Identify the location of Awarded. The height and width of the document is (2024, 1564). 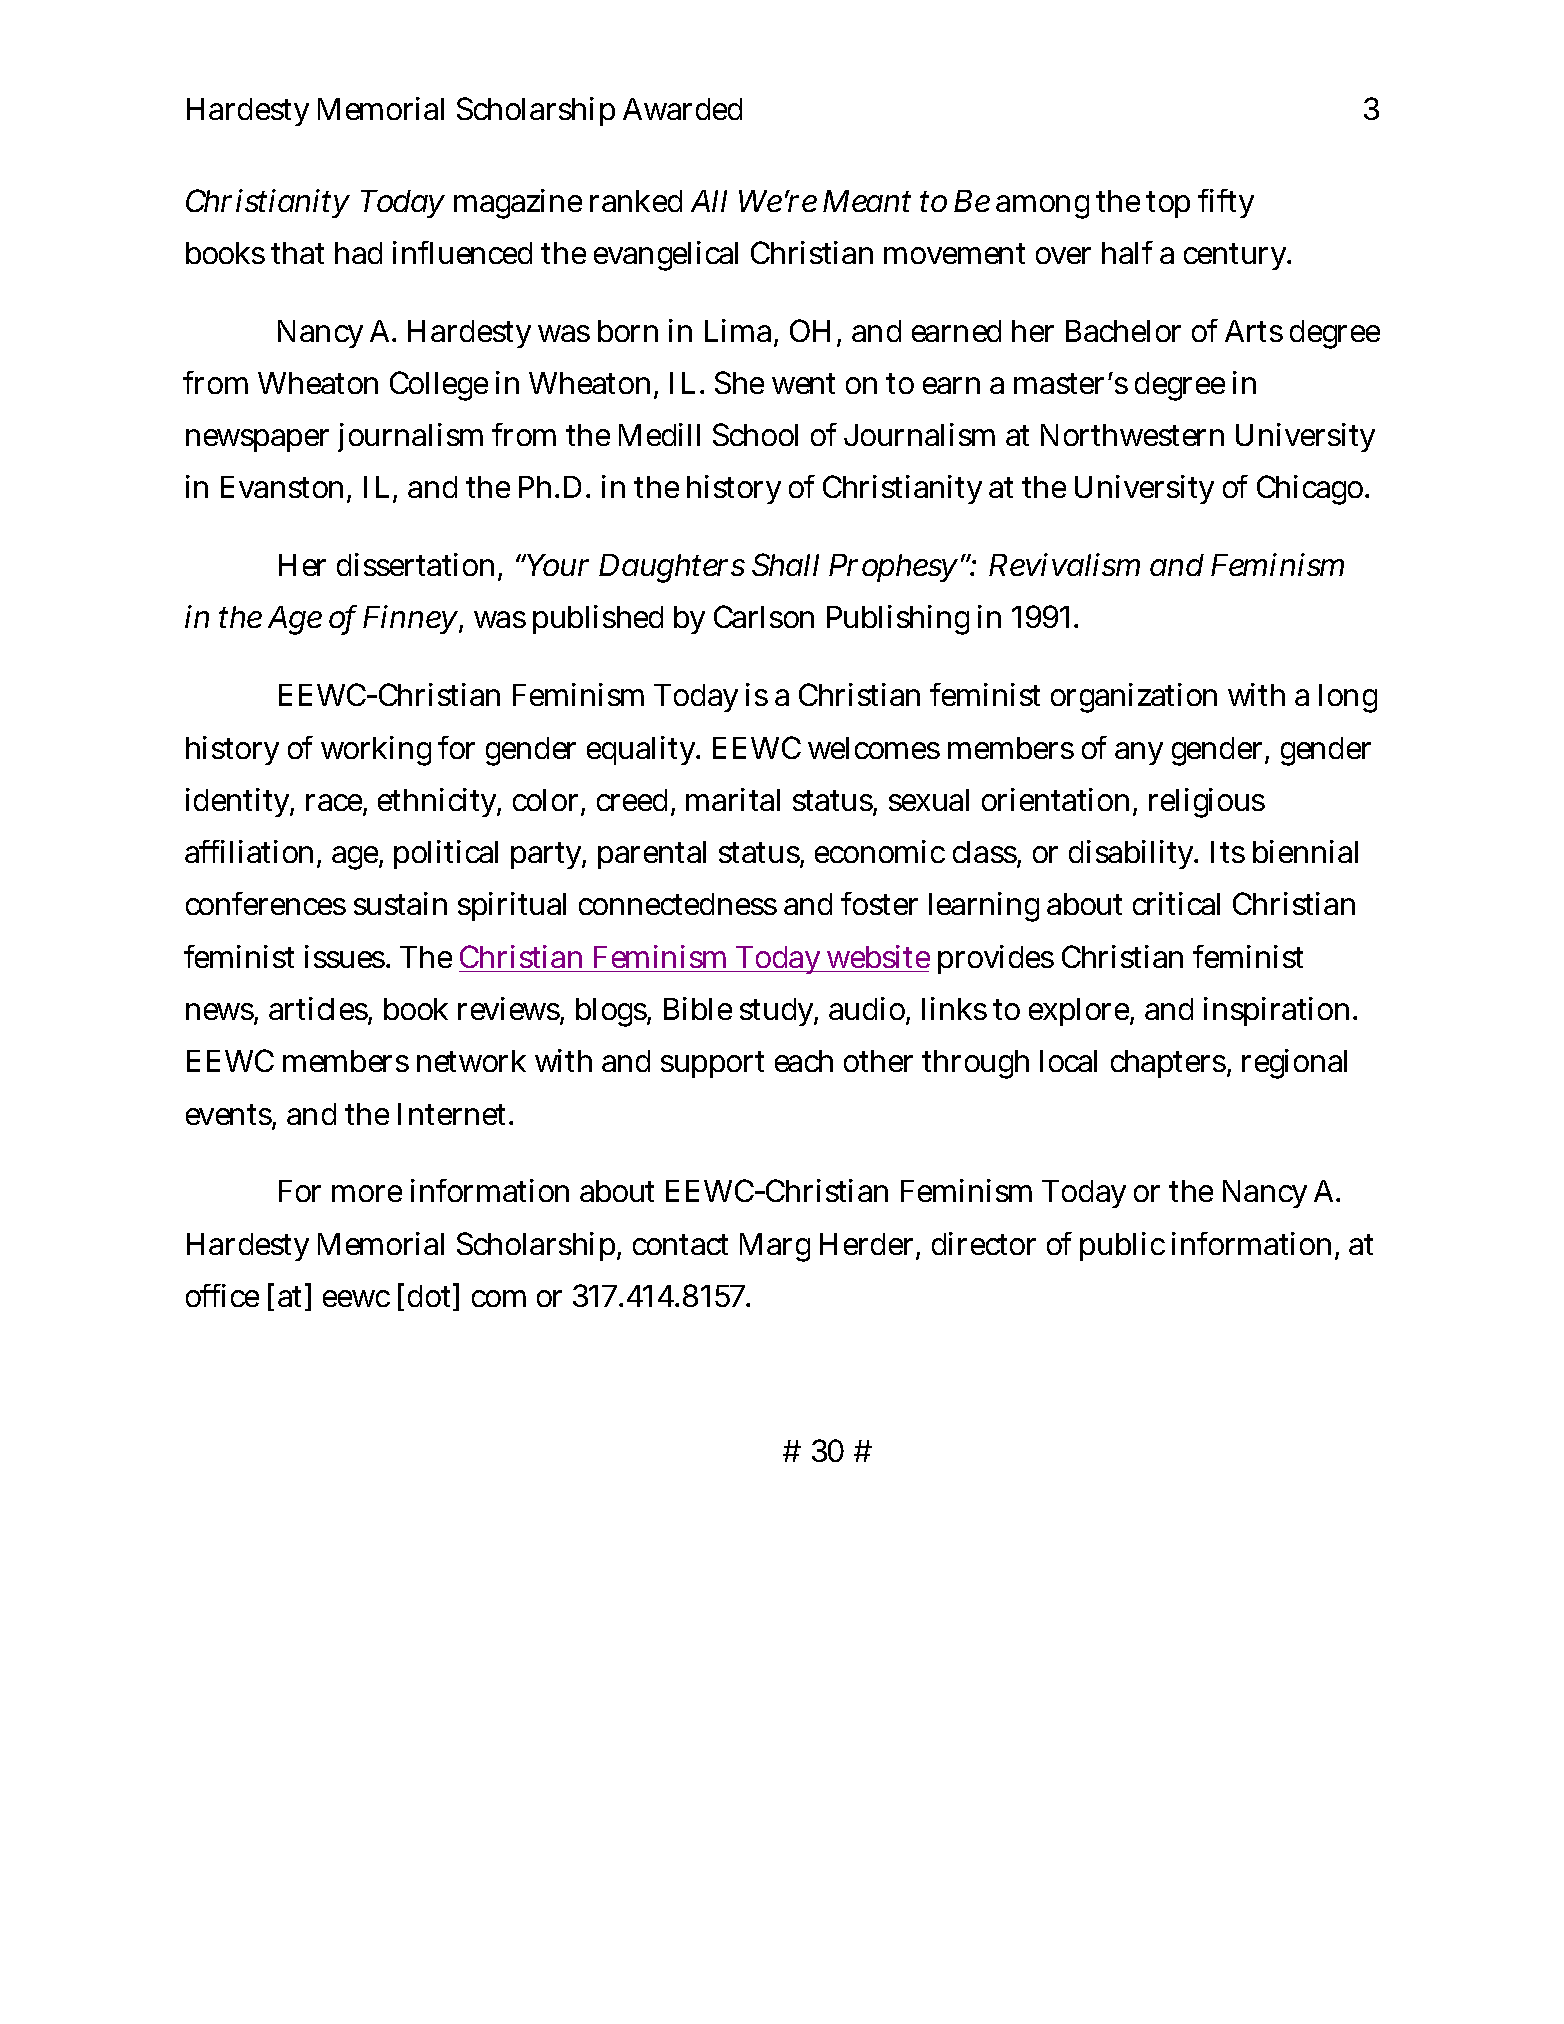
(682, 109).
